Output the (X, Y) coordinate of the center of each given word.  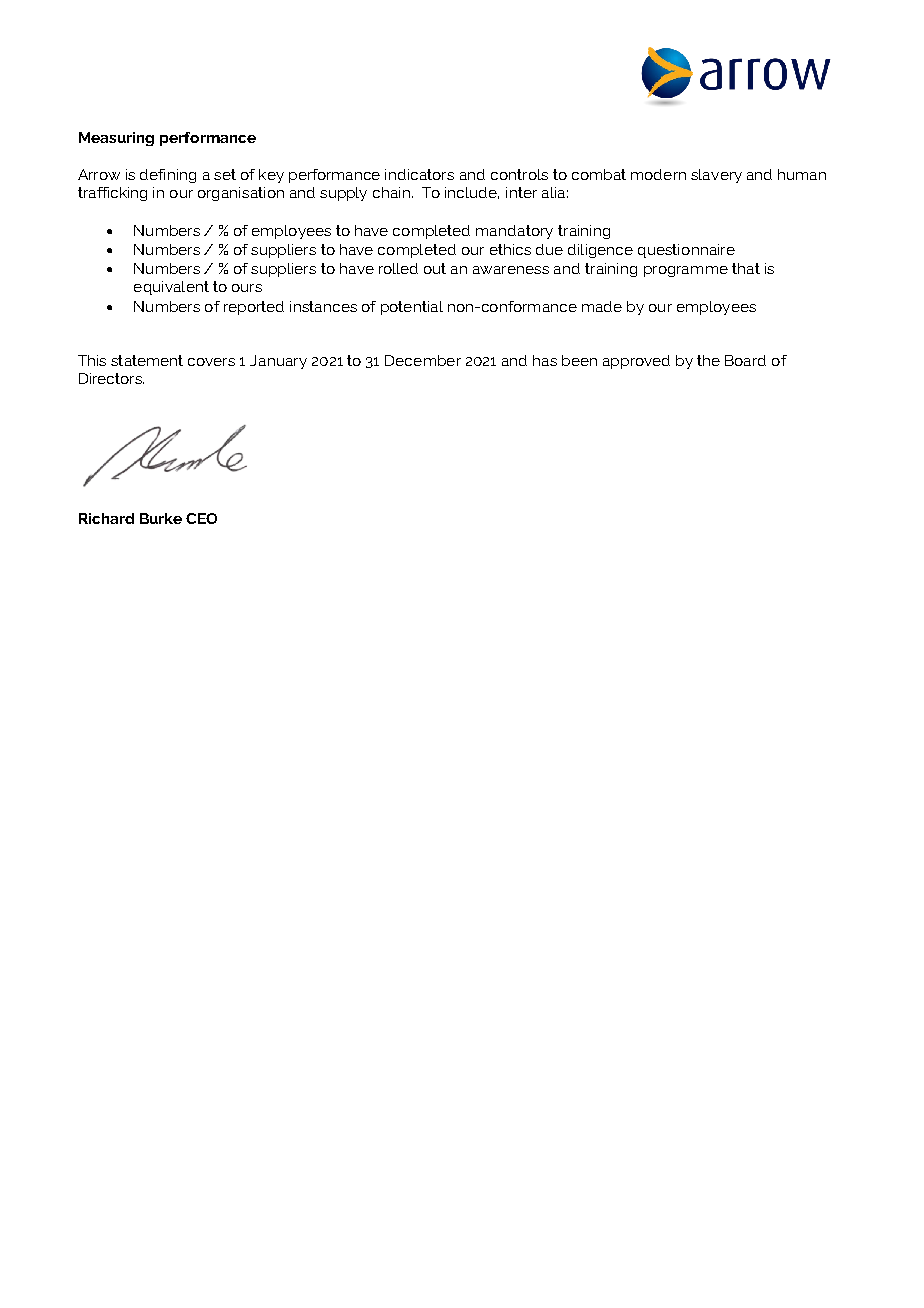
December (423, 360)
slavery (716, 176)
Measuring (116, 139)
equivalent (171, 288)
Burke (161, 518)
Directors (111, 378)
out (435, 268)
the (708, 360)
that (746, 268)
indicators (419, 174)
